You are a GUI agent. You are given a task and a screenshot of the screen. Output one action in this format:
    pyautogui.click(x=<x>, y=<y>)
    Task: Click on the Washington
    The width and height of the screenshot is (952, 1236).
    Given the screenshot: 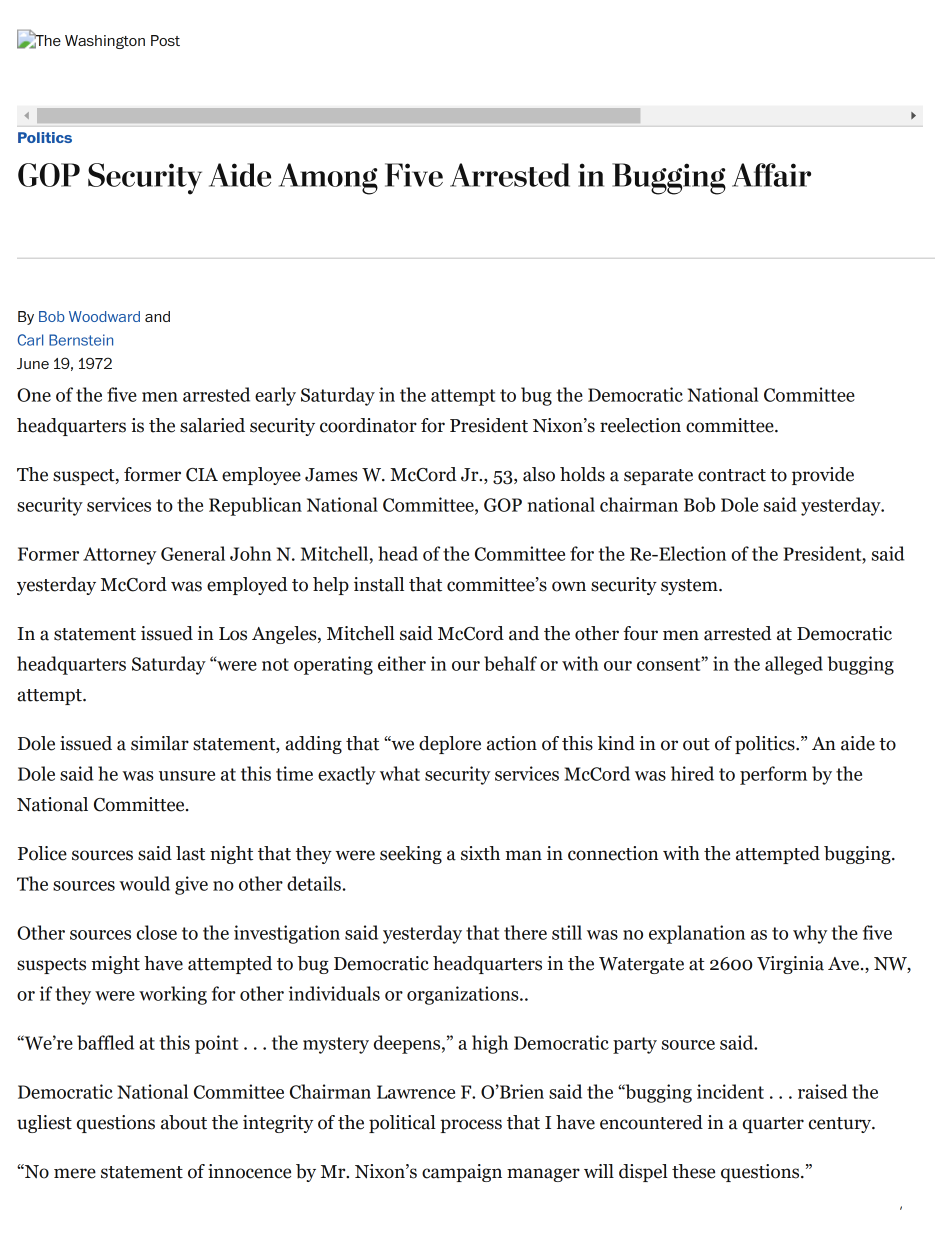 What is the action you would take?
    pyautogui.click(x=105, y=42)
